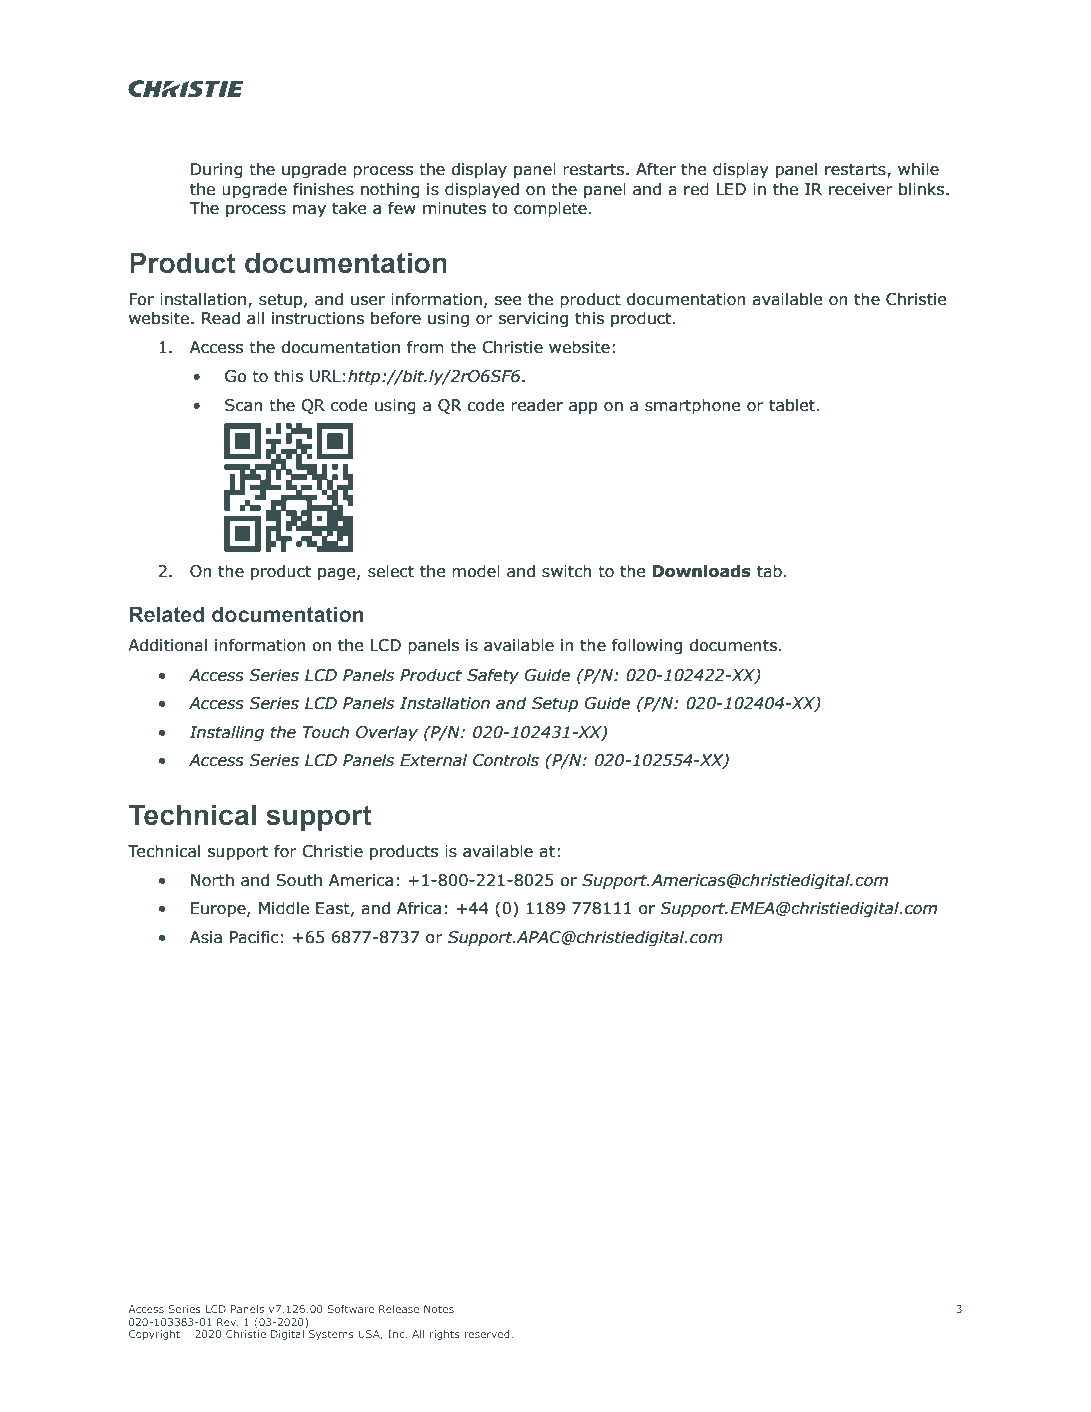  What do you see at coordinates (733, 645) in the screenshot?
I see `documents` at bounding box center [733, 645].
